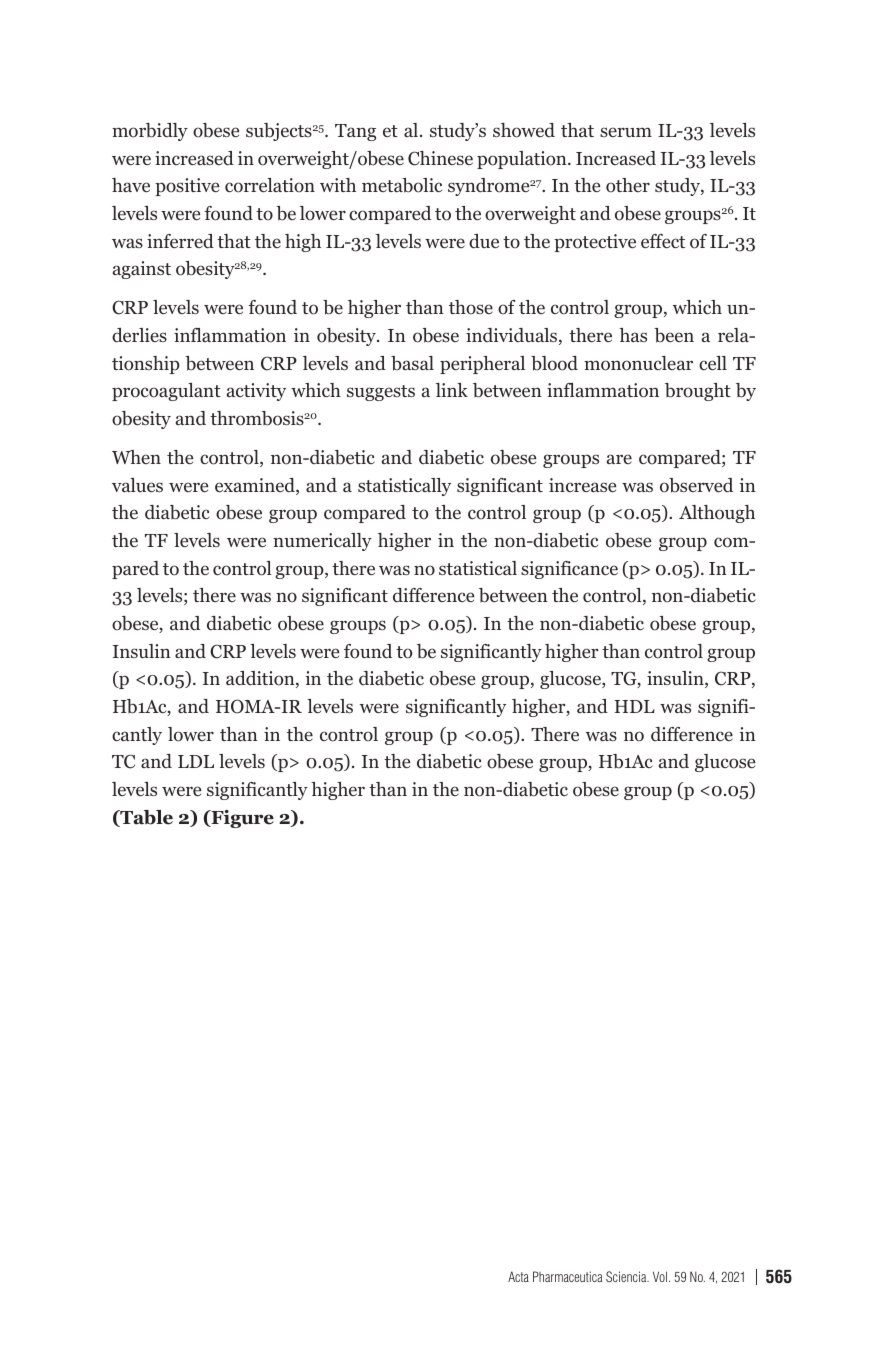  Describe the element at coordinates (196, 761) in the screenshot. I see `LDL` at that location.
